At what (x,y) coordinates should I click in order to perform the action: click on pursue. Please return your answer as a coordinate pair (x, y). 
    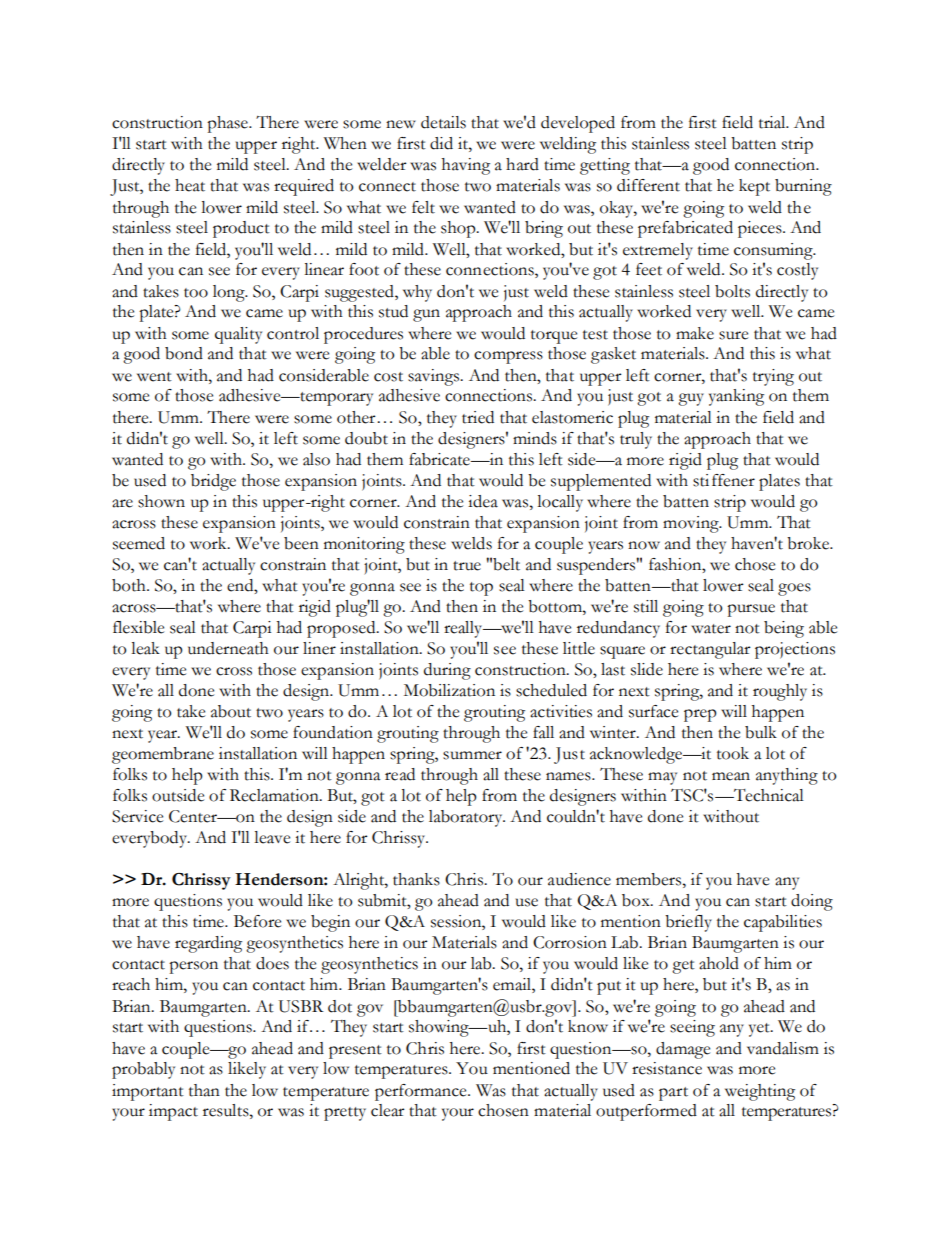
    Looking at the image, I should click on (751, 610).
